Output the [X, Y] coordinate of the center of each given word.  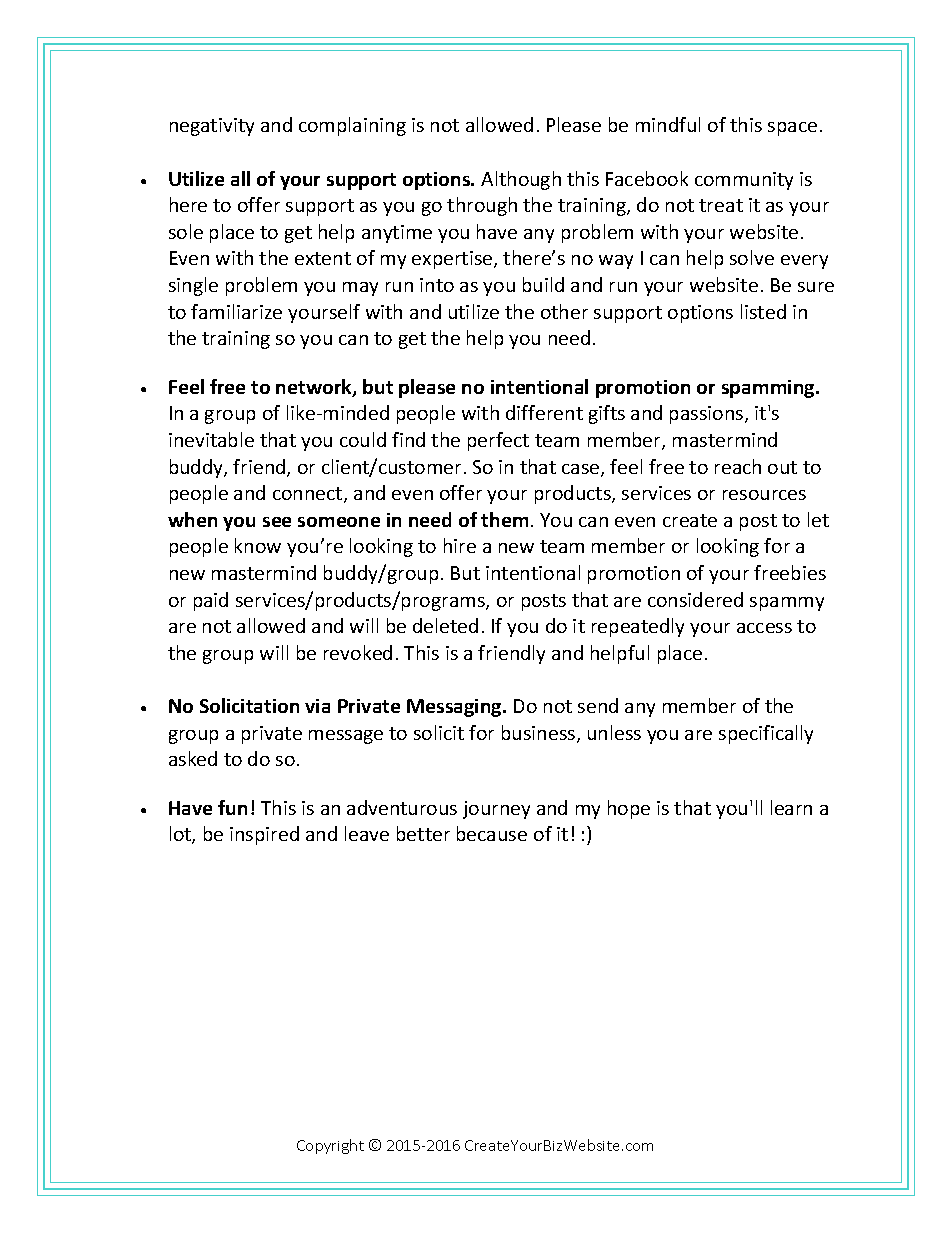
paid [211, 601]
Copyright [330, 1146]
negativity [212, 127]
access [764, 628]
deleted [445, 625]
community [744, 181]
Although [521, 180]
